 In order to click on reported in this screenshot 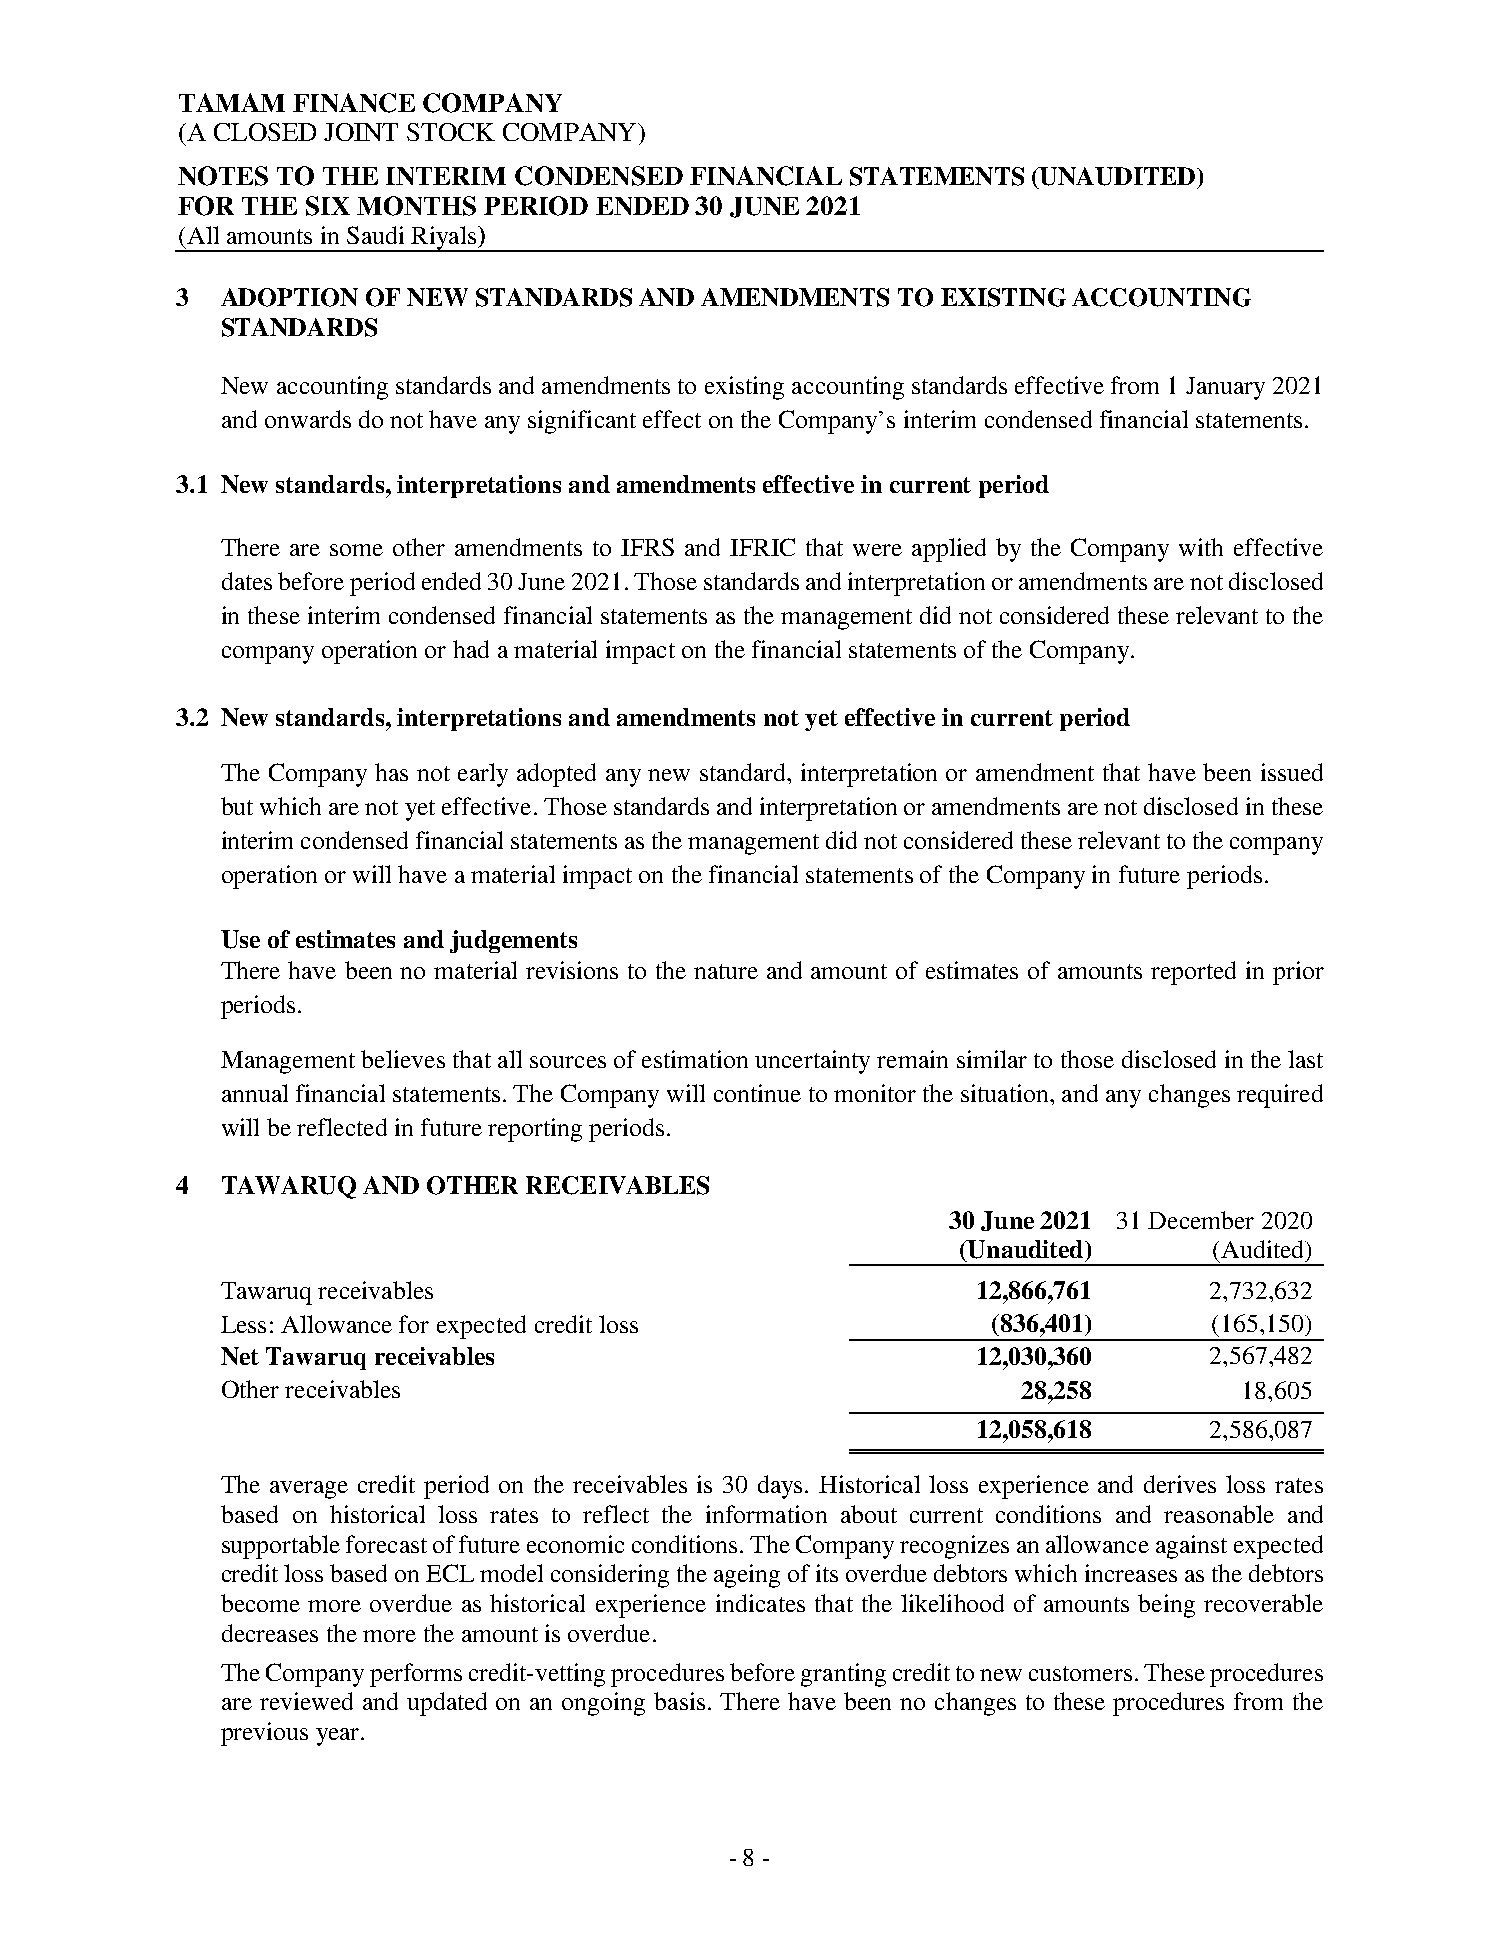, I will do `click(1193, 973)`.
